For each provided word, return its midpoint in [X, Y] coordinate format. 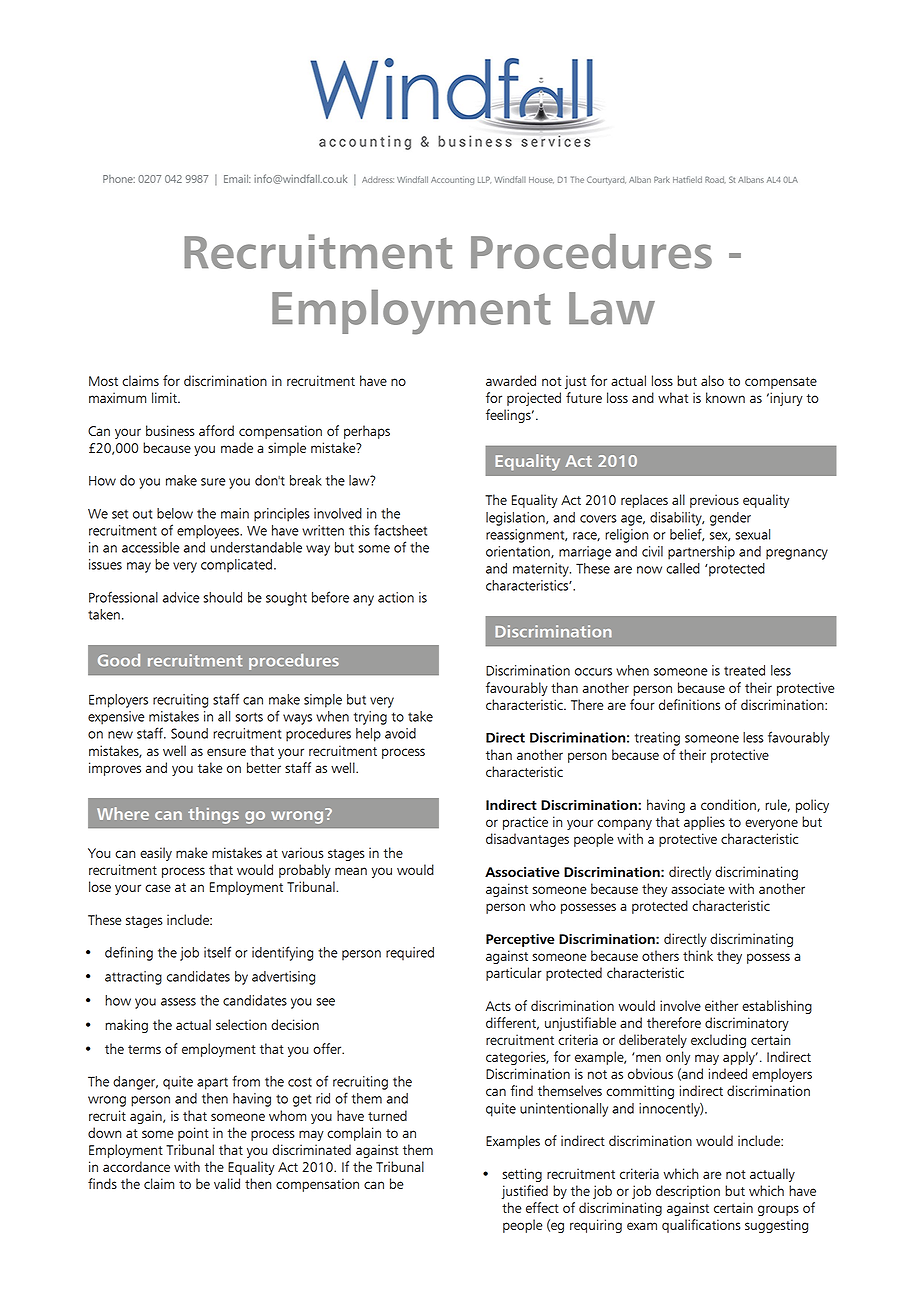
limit [165, 397]
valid [227, 1183]
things [213, 815]
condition [729, 805]
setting [522, 1175]
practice [525, 823]
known [725, 397]
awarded [511, 380]
